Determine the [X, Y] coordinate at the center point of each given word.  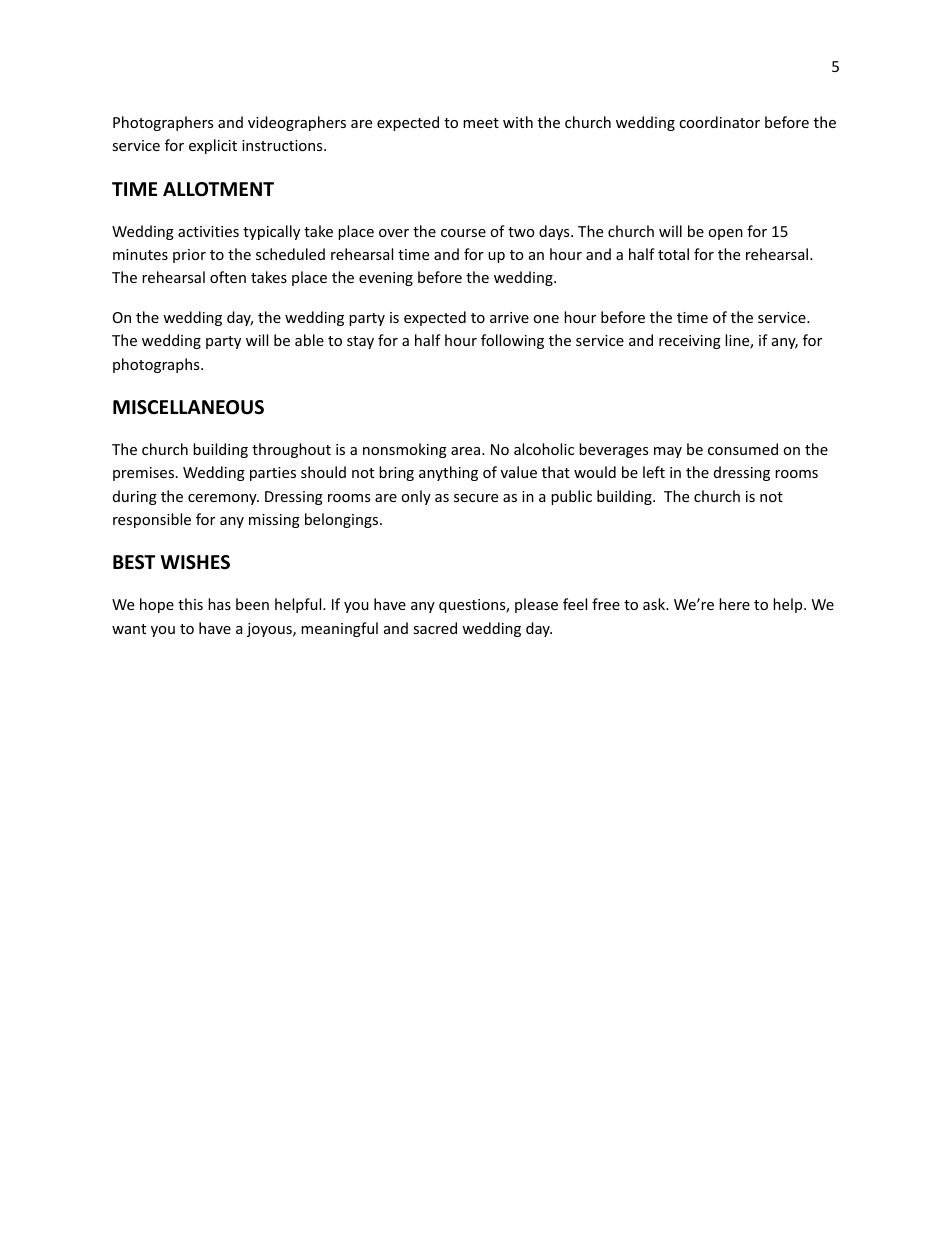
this [190, 604]
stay [360, 342]
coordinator [719, 122]
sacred [435, 628]
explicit [213, 146]
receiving [690, 342]
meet [481, 123]
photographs [157, 365]
